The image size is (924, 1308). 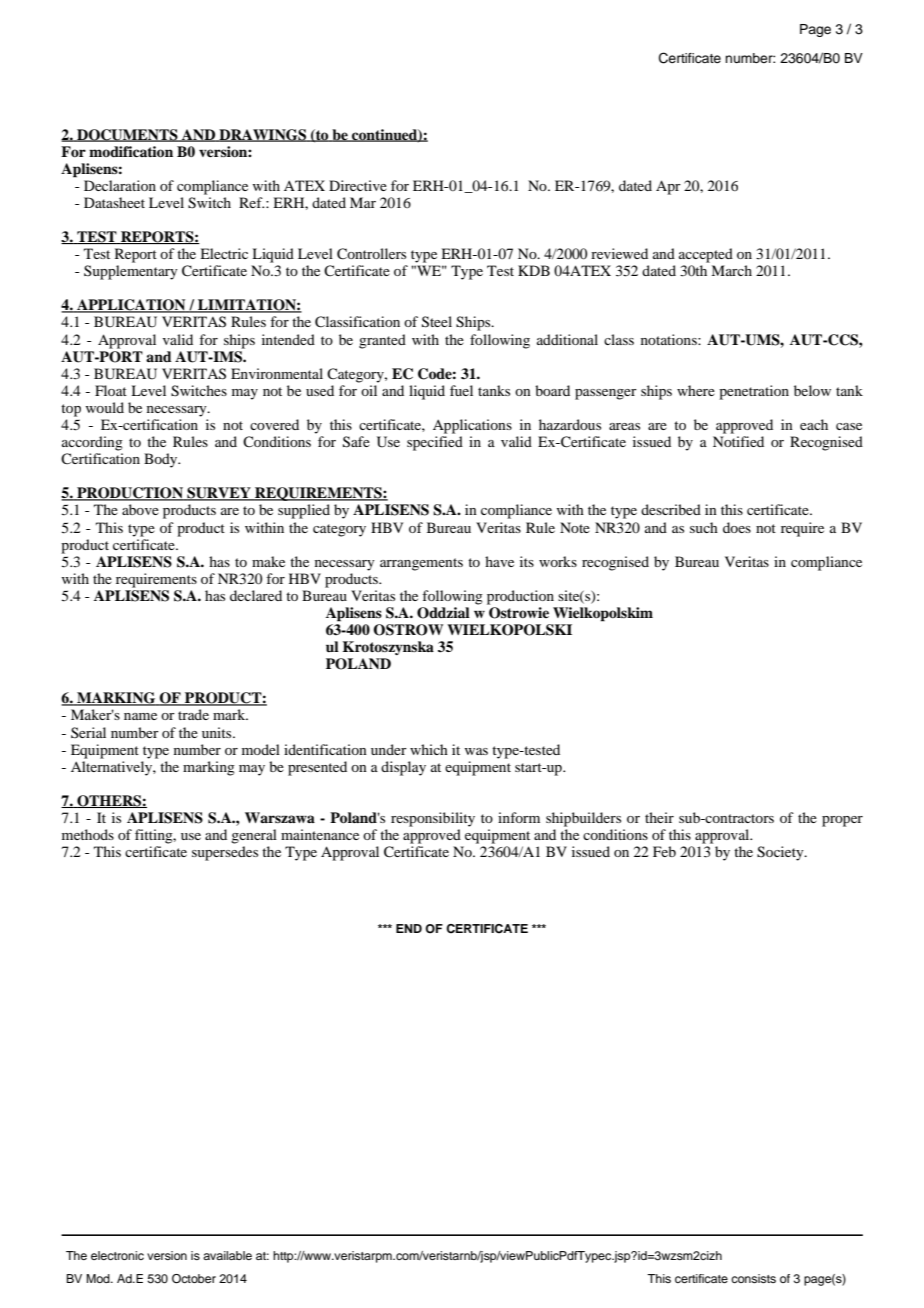 What do you see at coordinates (131, 152) in the image?
I see `modification` at bounding box center [131, 152].
